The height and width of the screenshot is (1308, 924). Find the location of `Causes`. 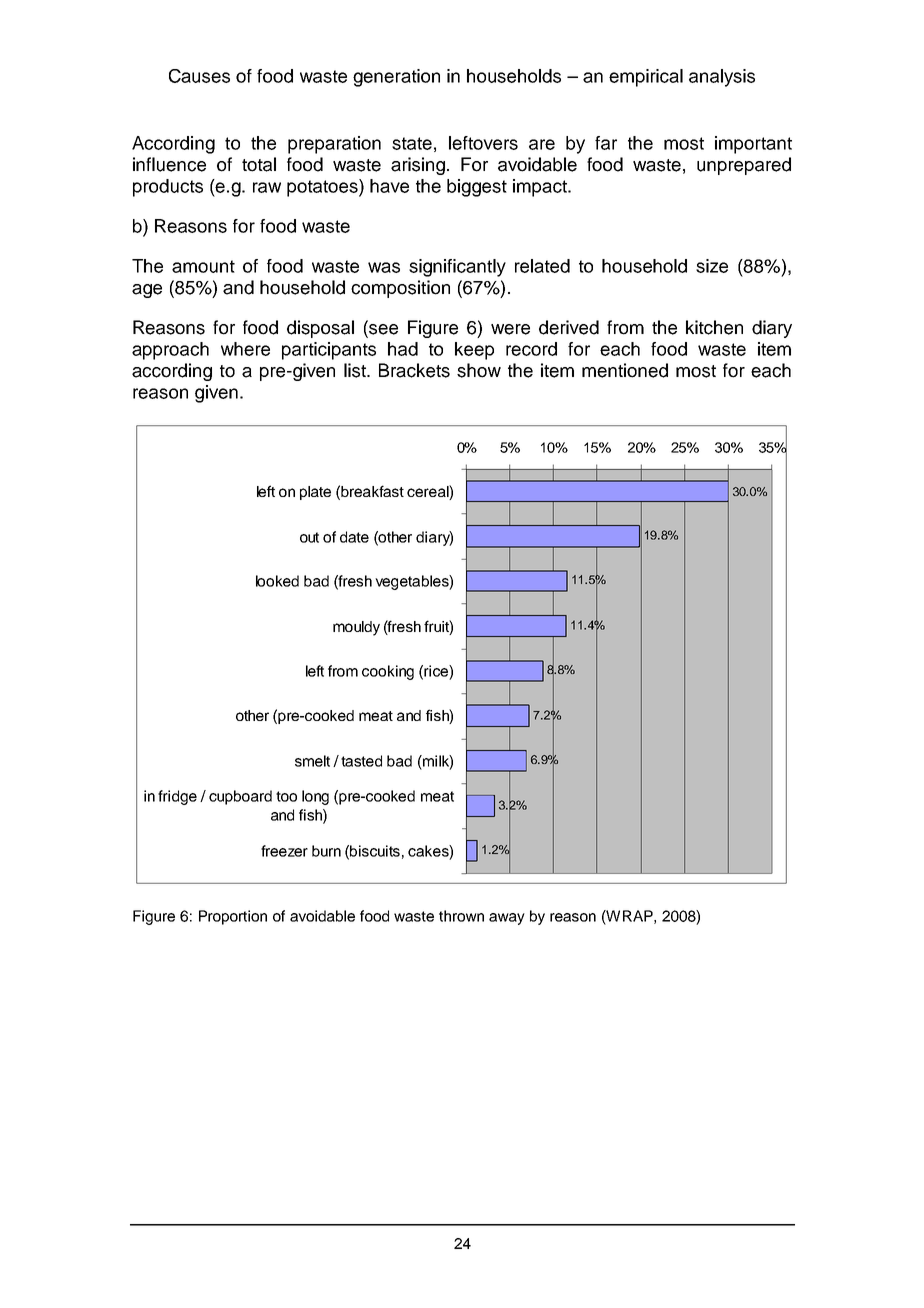

Causes is located at coordinates (199, 76).
